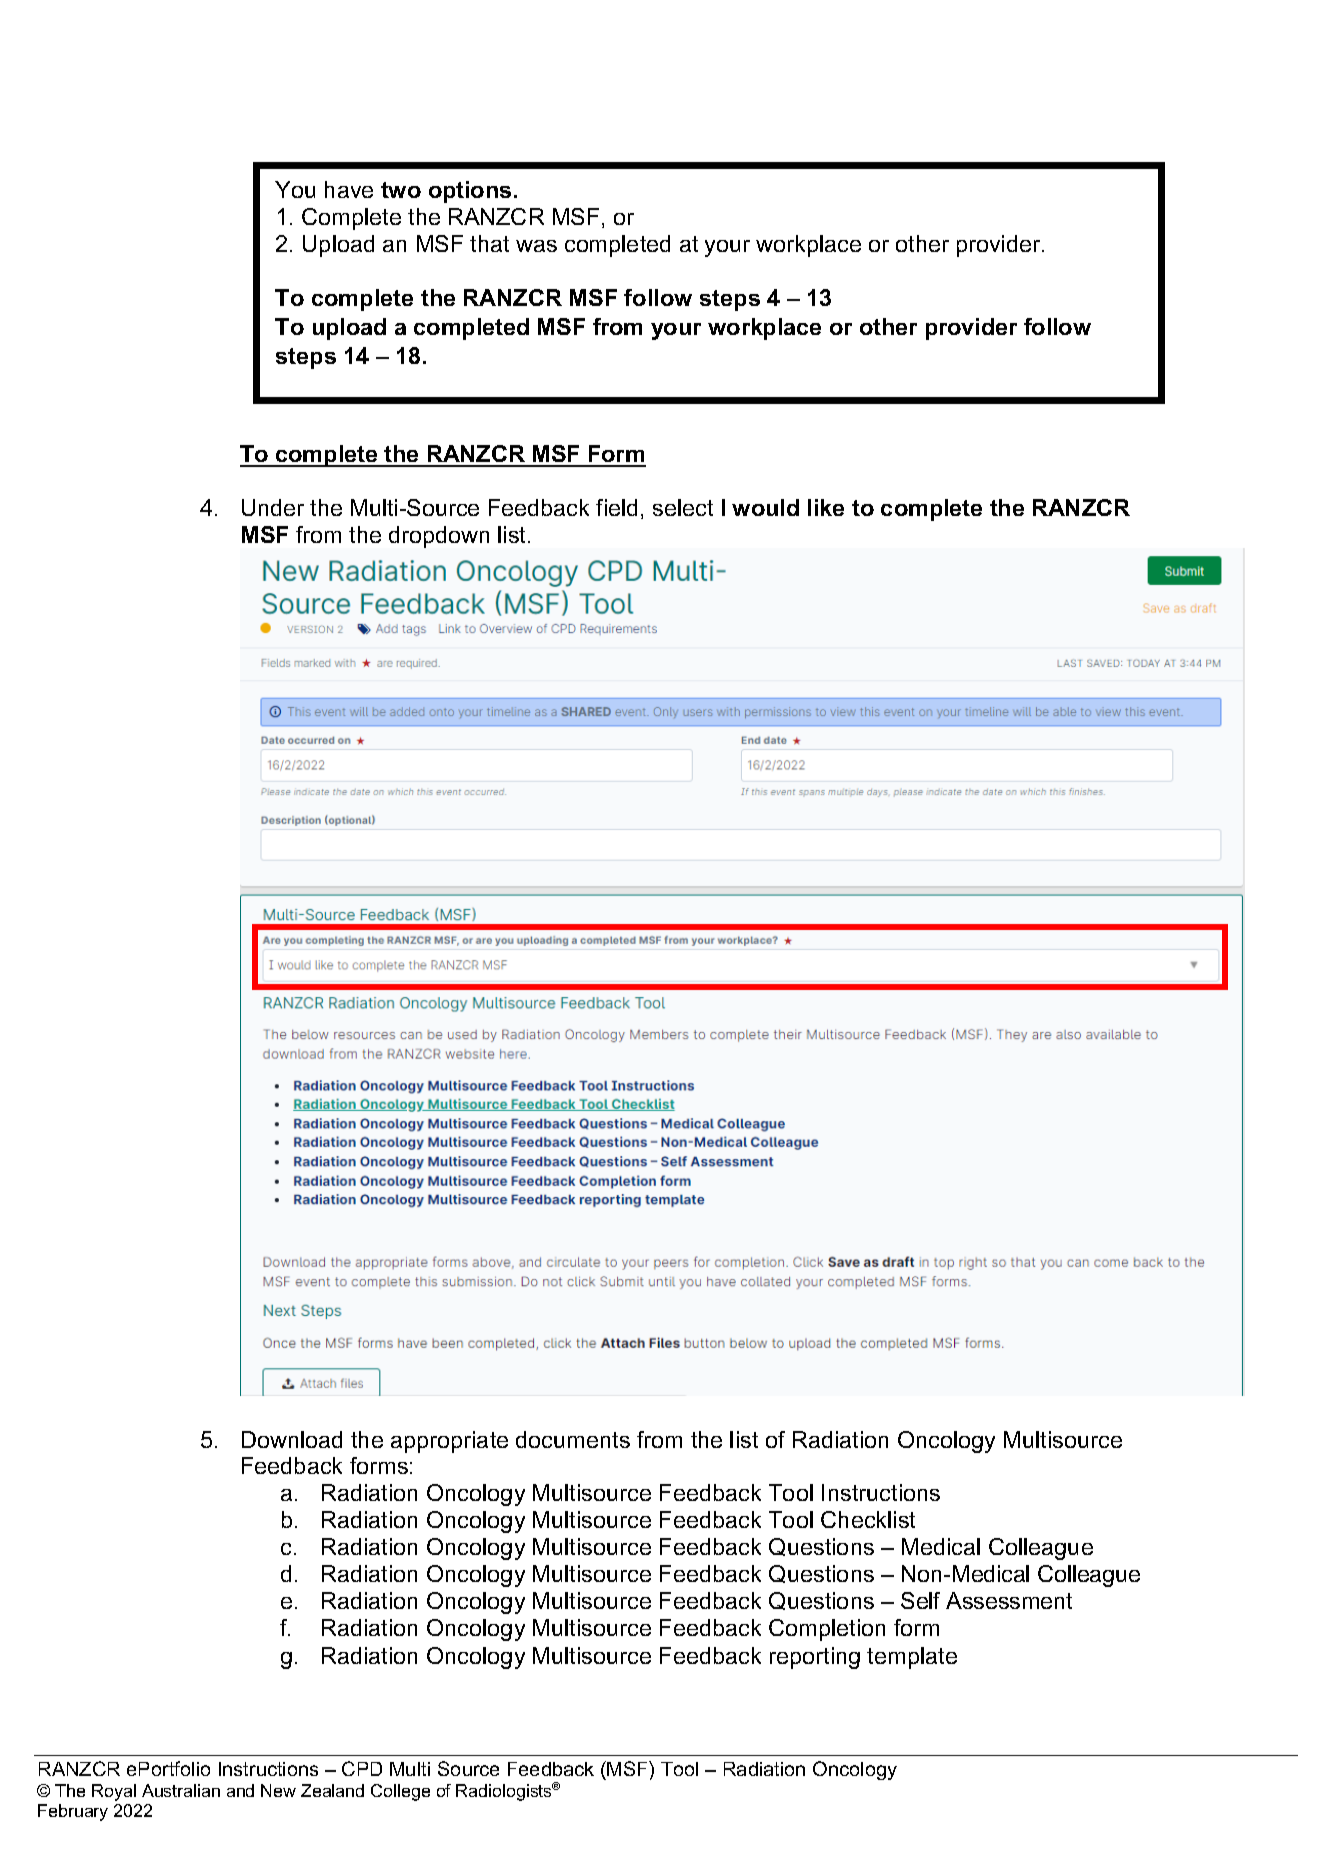 Image resolution: width=1325 pixels, height=1874 pixels. Describe the element at coordinates (536, 246) in the screenshot. I see `was` at that location.
